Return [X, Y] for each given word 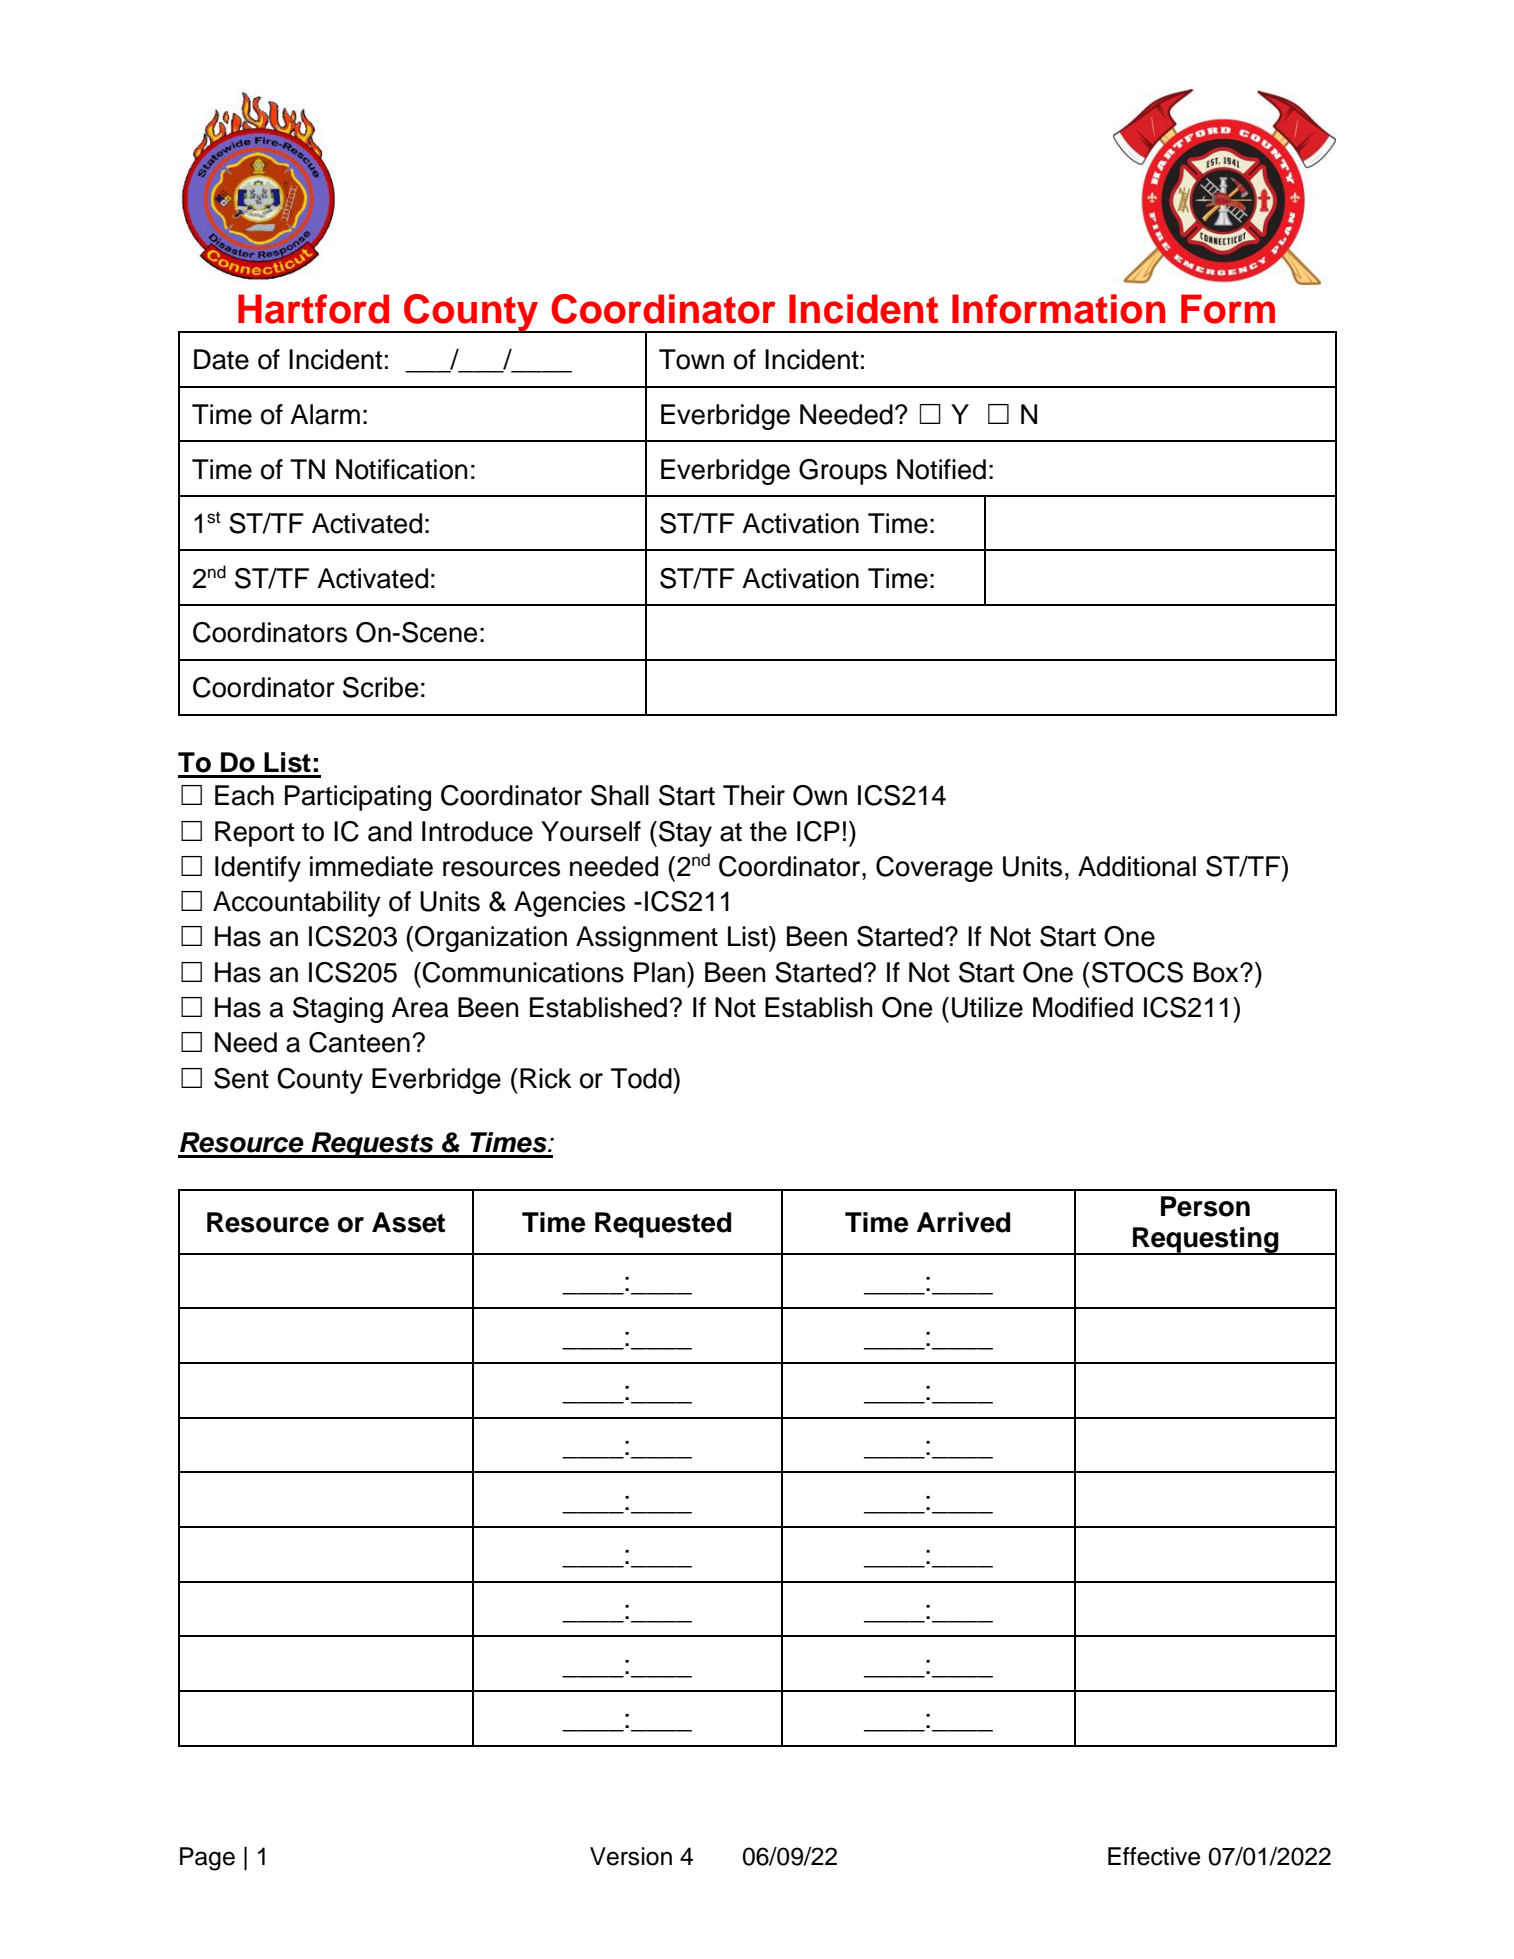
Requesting [1206, 1241]
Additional [1137, 866]
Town [691, 359]
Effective [1154, 1856]
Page [207, 1859]
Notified [941, 469]
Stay [685, 834]
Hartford [313, 309]
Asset [408, 1222]
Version [631, 1856]
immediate [371, 866]
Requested [663, 1225]
